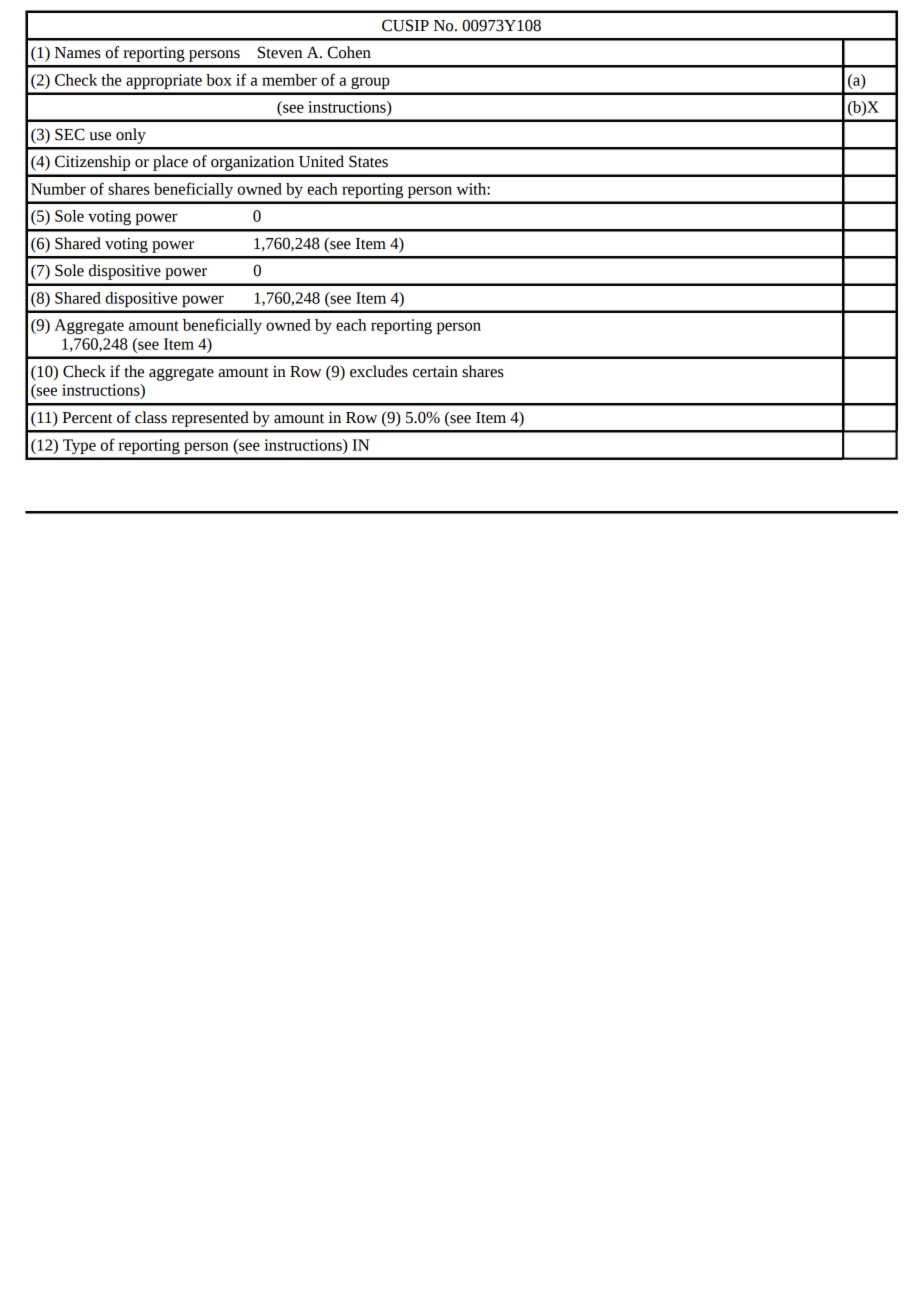 The width and height of the document is (924, 1308). Describe the element at coordinates (368, 161) in the document. I see `States` at that location.
